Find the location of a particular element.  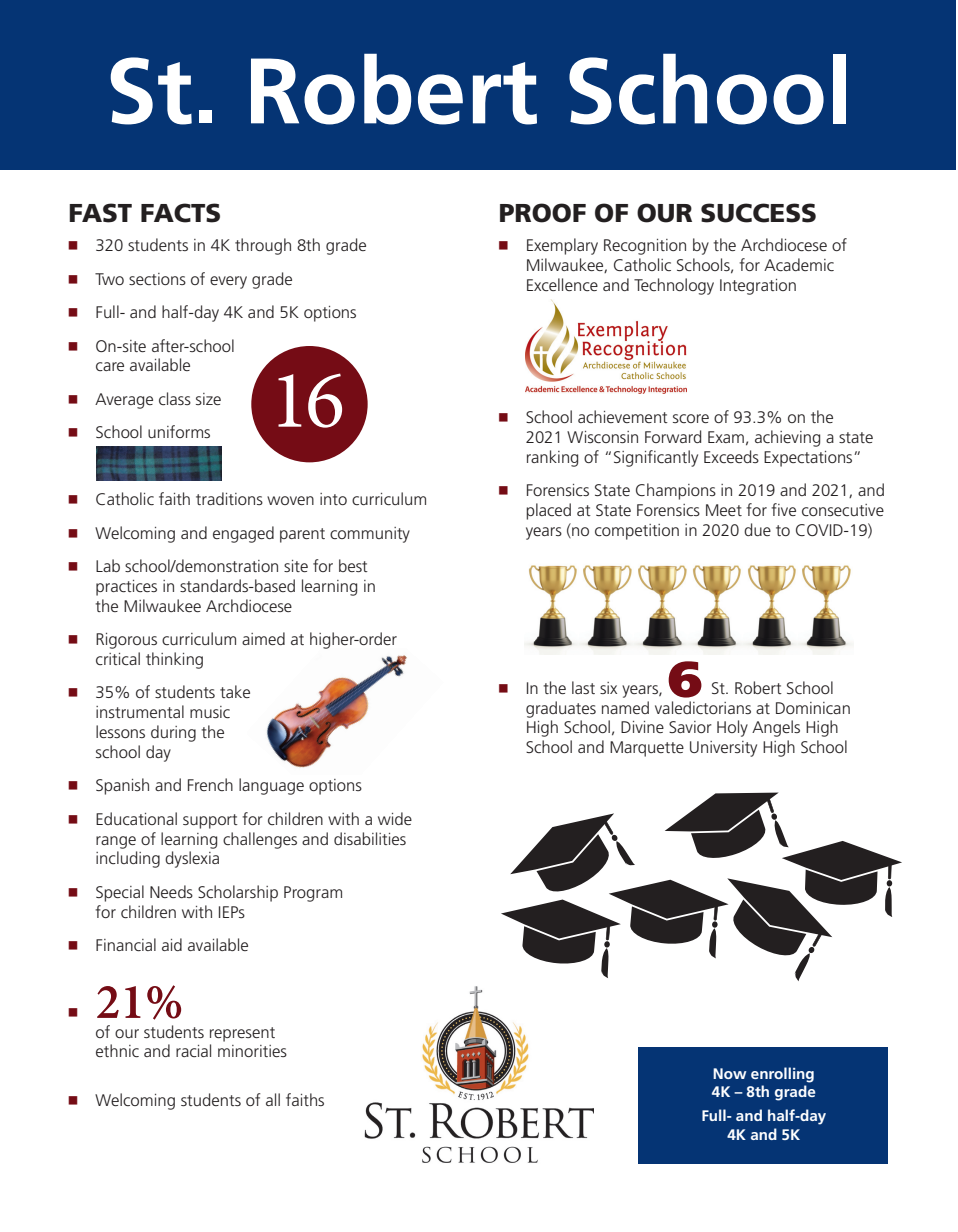

minorities is located at coordinates (252, 1051).
